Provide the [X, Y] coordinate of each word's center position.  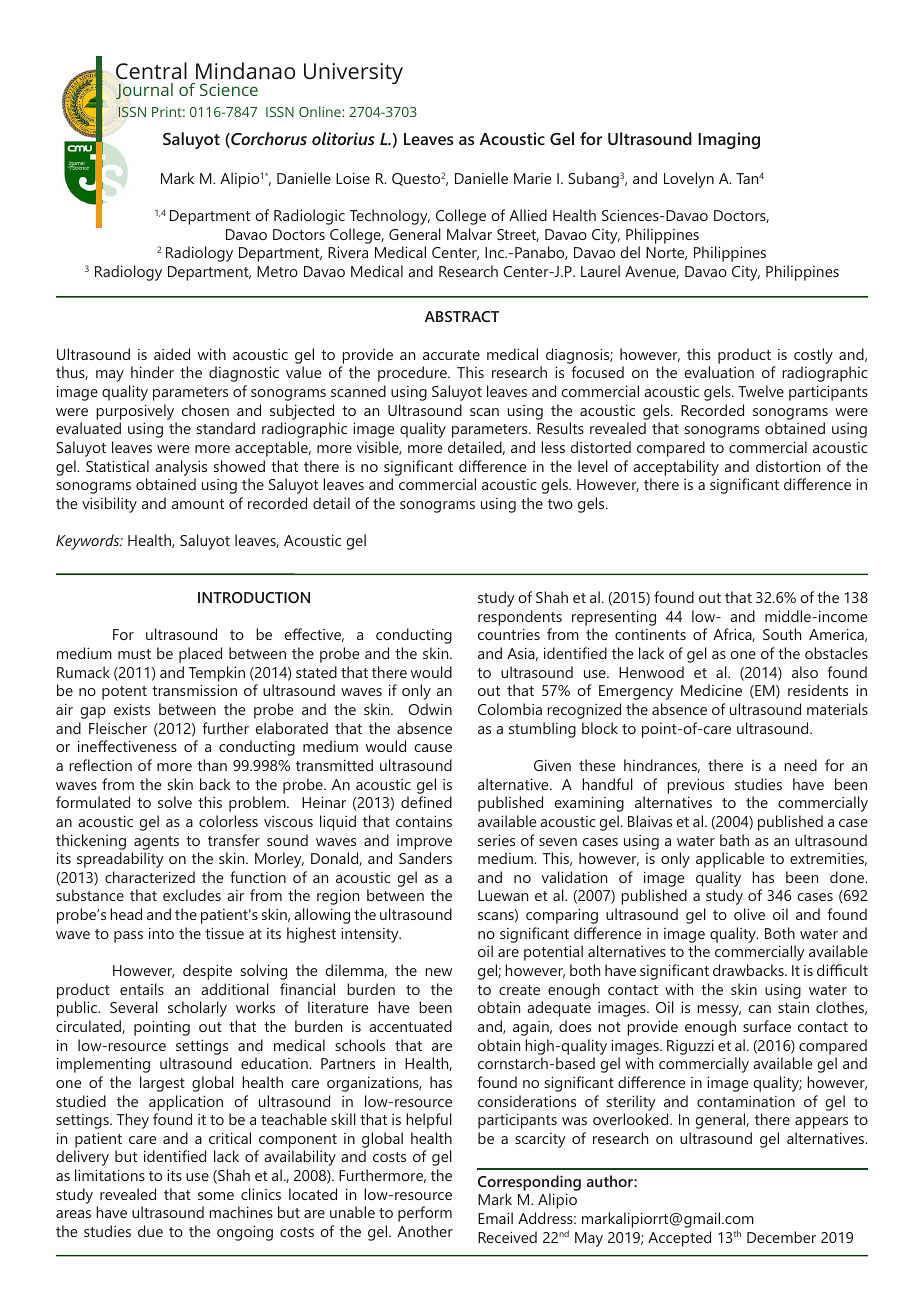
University [353, 73]
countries [509, 634]
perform [425, 1214]
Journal [144, 91]
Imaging [729, 140]
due [150, 1231]
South [782, 634]
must [134, 654]
